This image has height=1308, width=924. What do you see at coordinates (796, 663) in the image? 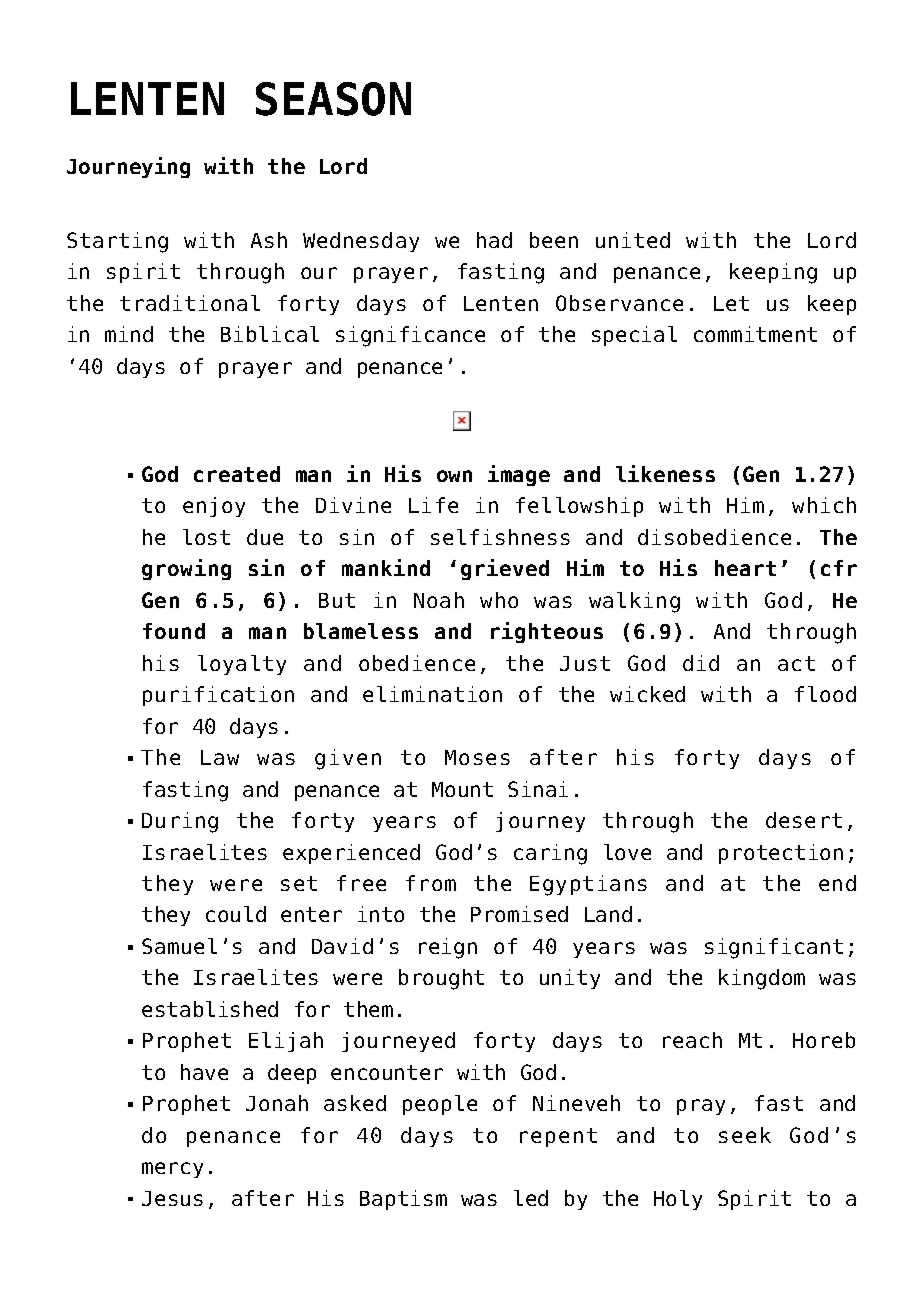
I see `act` at bounding box center [796, 663].
